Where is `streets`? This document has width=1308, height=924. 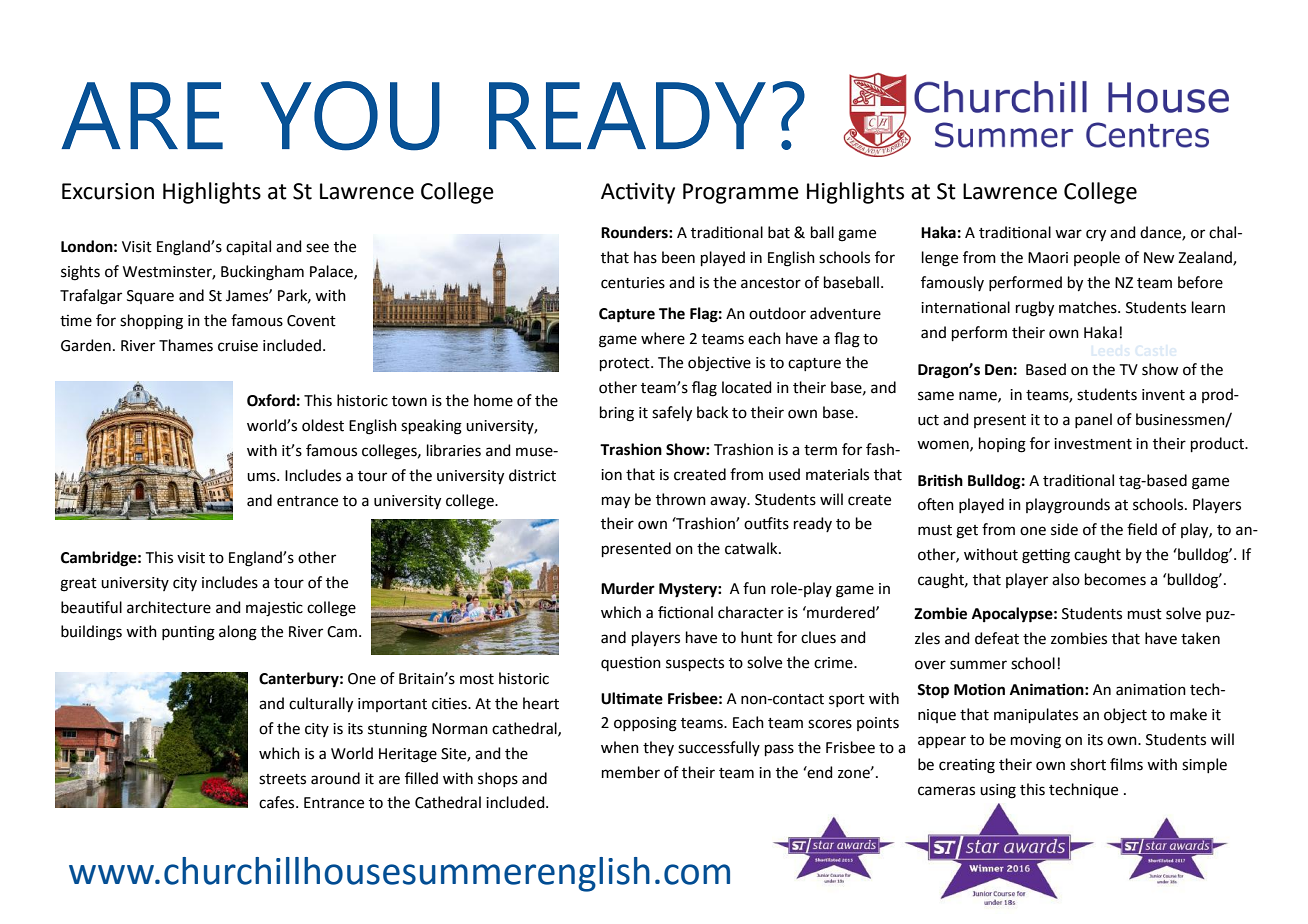
streets is located at coordinates (282, 779).
